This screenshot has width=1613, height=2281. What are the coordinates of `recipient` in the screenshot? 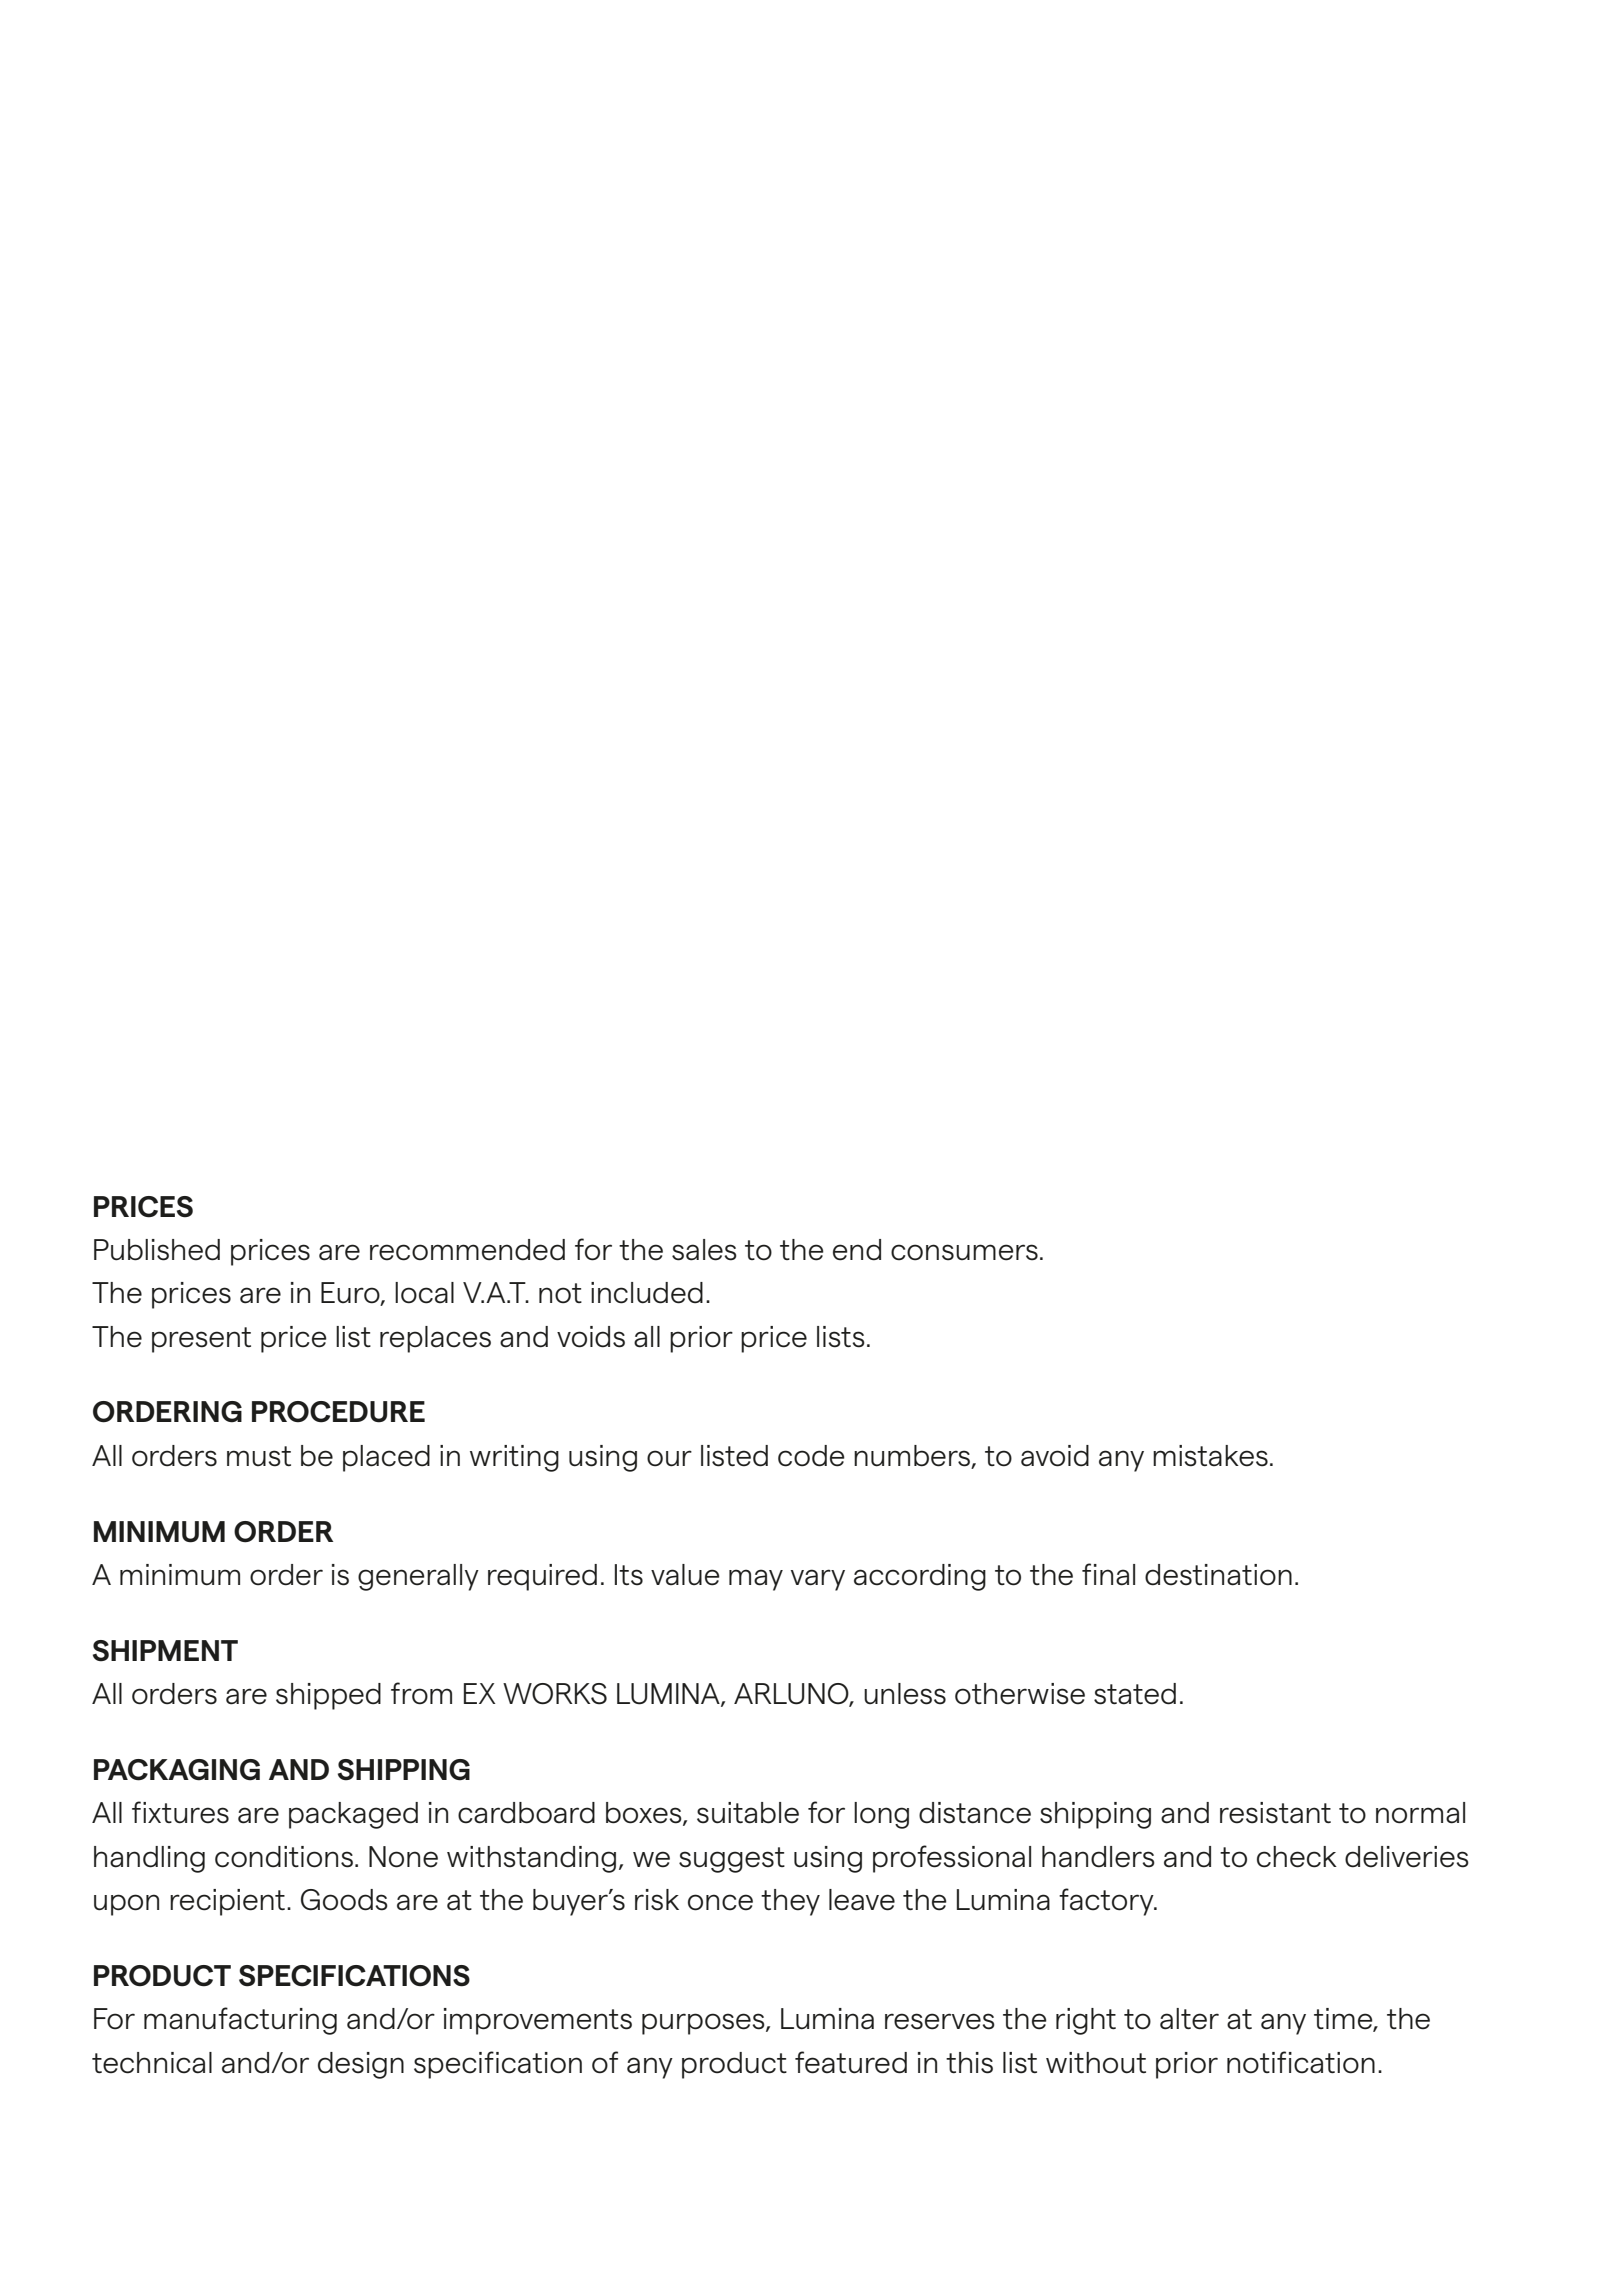 It's located at (227, 1902).
